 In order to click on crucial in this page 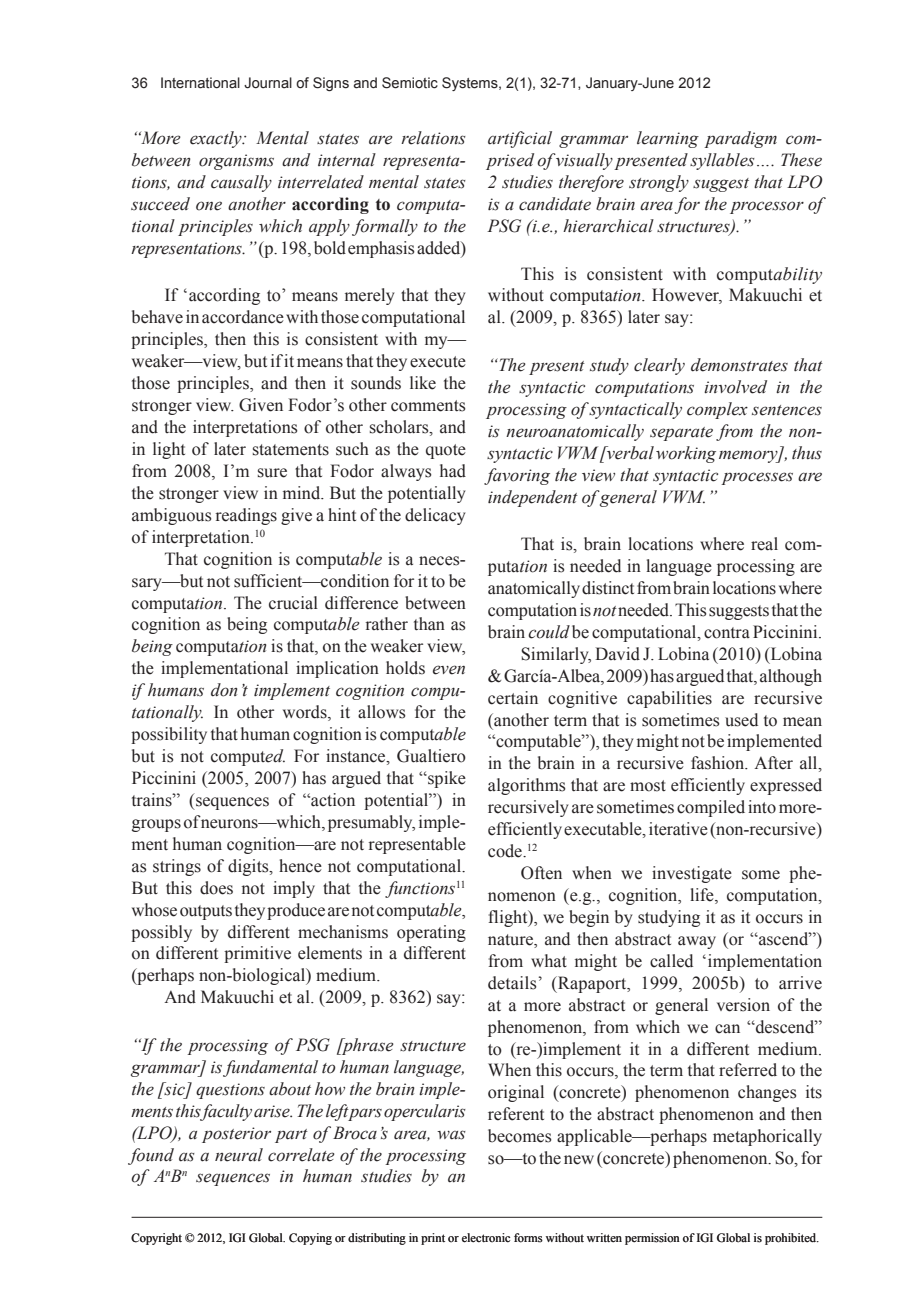, I will do `click(293, 603)`.
